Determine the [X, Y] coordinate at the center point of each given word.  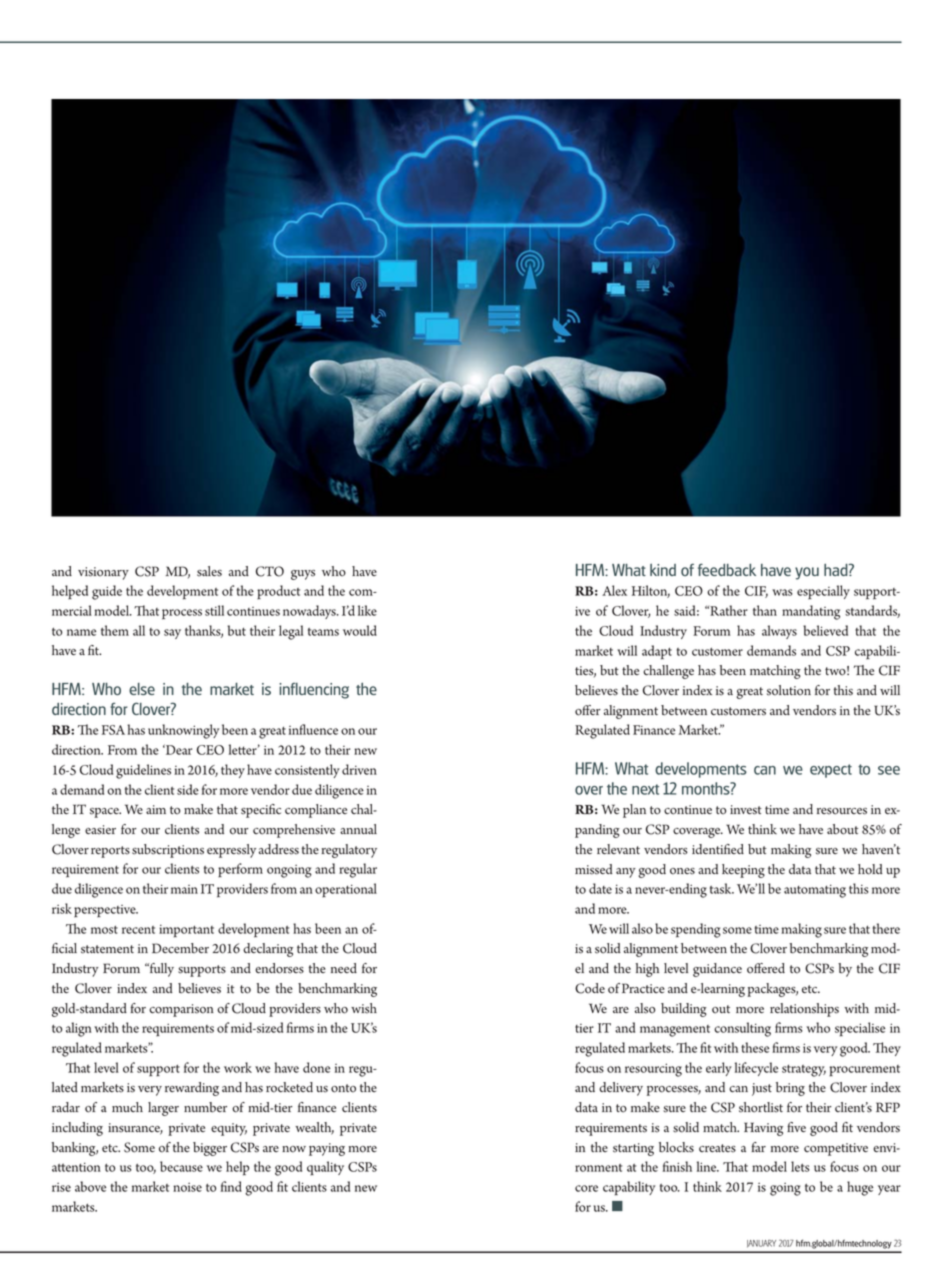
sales [209, 571]
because [181, 1166]
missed [594, 869]
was [782, 592]
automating [815, 891]
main [184, 889]
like [367, 610]
